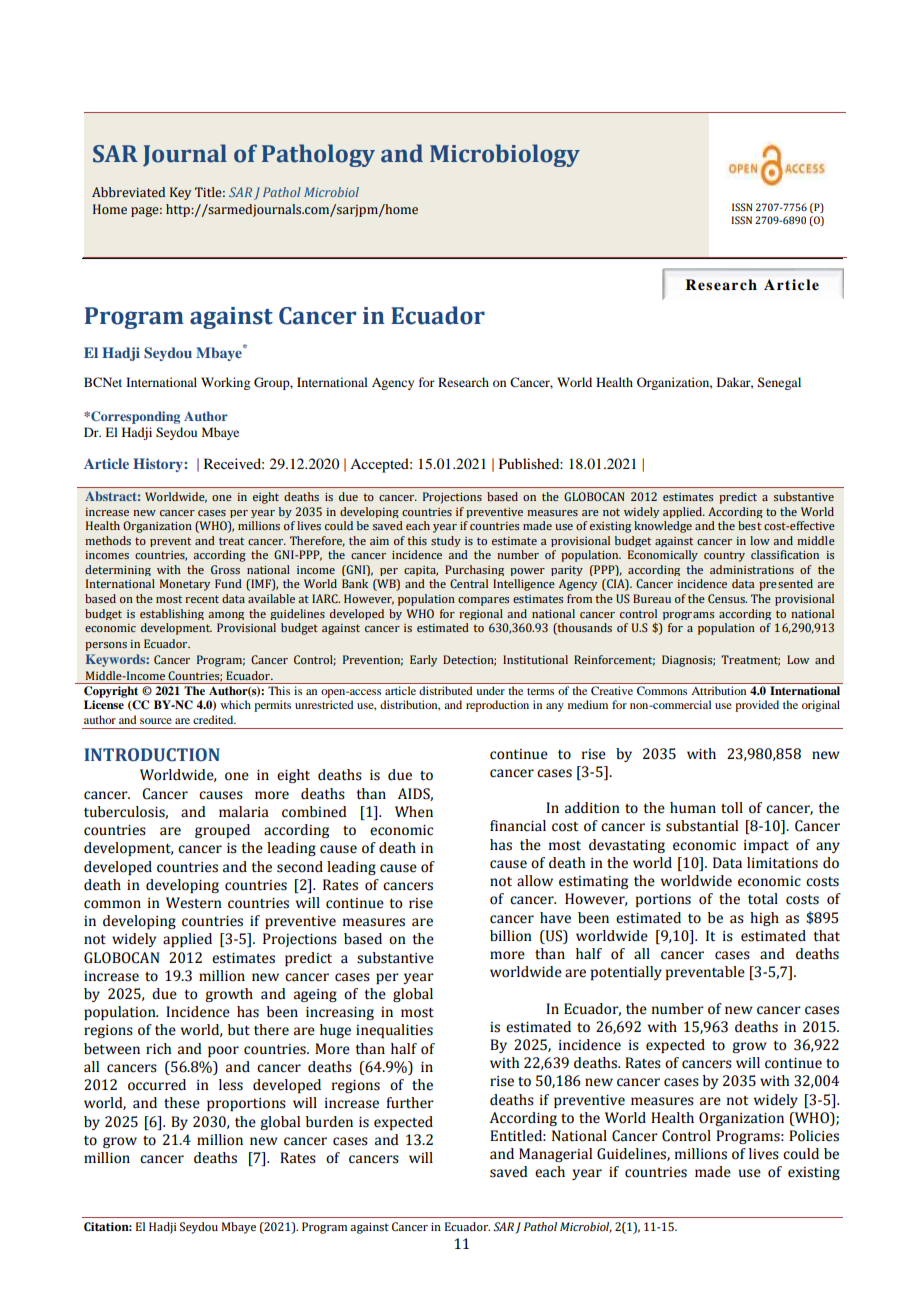 This screenshot has width=924, height=1308. What do you see at coordinates (779, 383) in the screenshot?
I see `Senegal` at bounding box center [779, 383].
